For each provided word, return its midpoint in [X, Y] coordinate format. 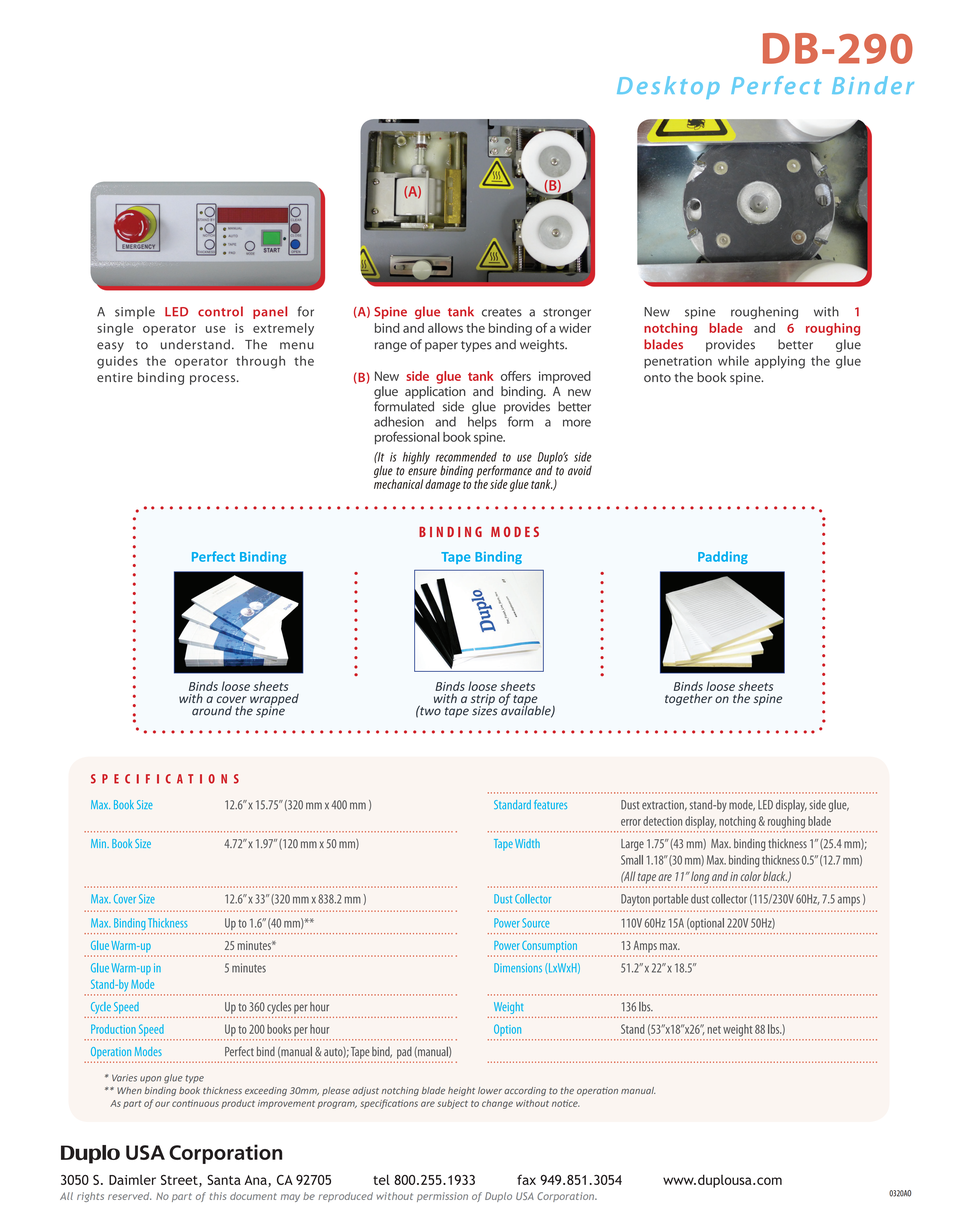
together [688, 699]
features [550, 804]
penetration [678, 362]
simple [135, 312]
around [212, 711]
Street [180, 1181]
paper [441, 347]
